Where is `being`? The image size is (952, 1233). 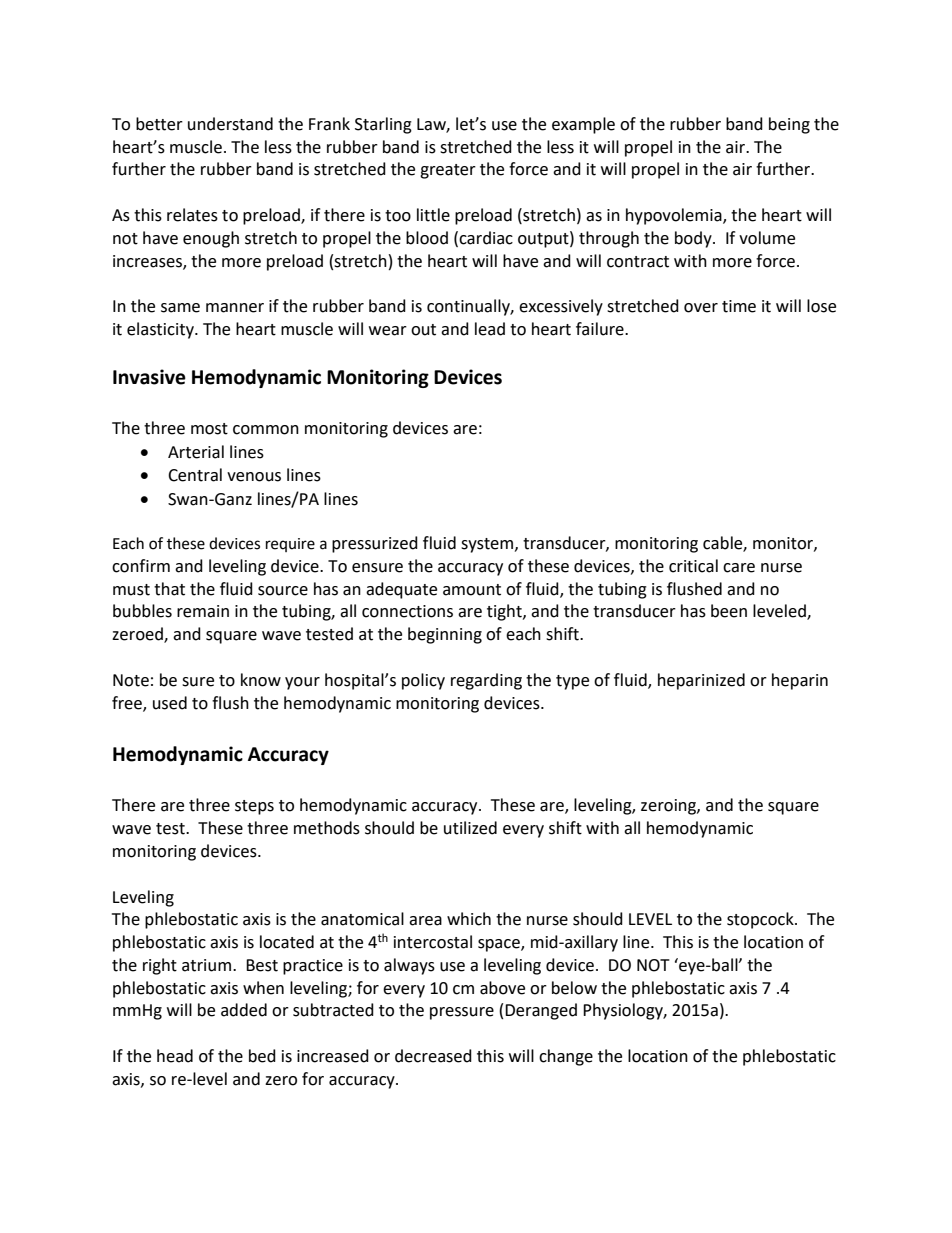 being is located at coordinates (789, 125).
